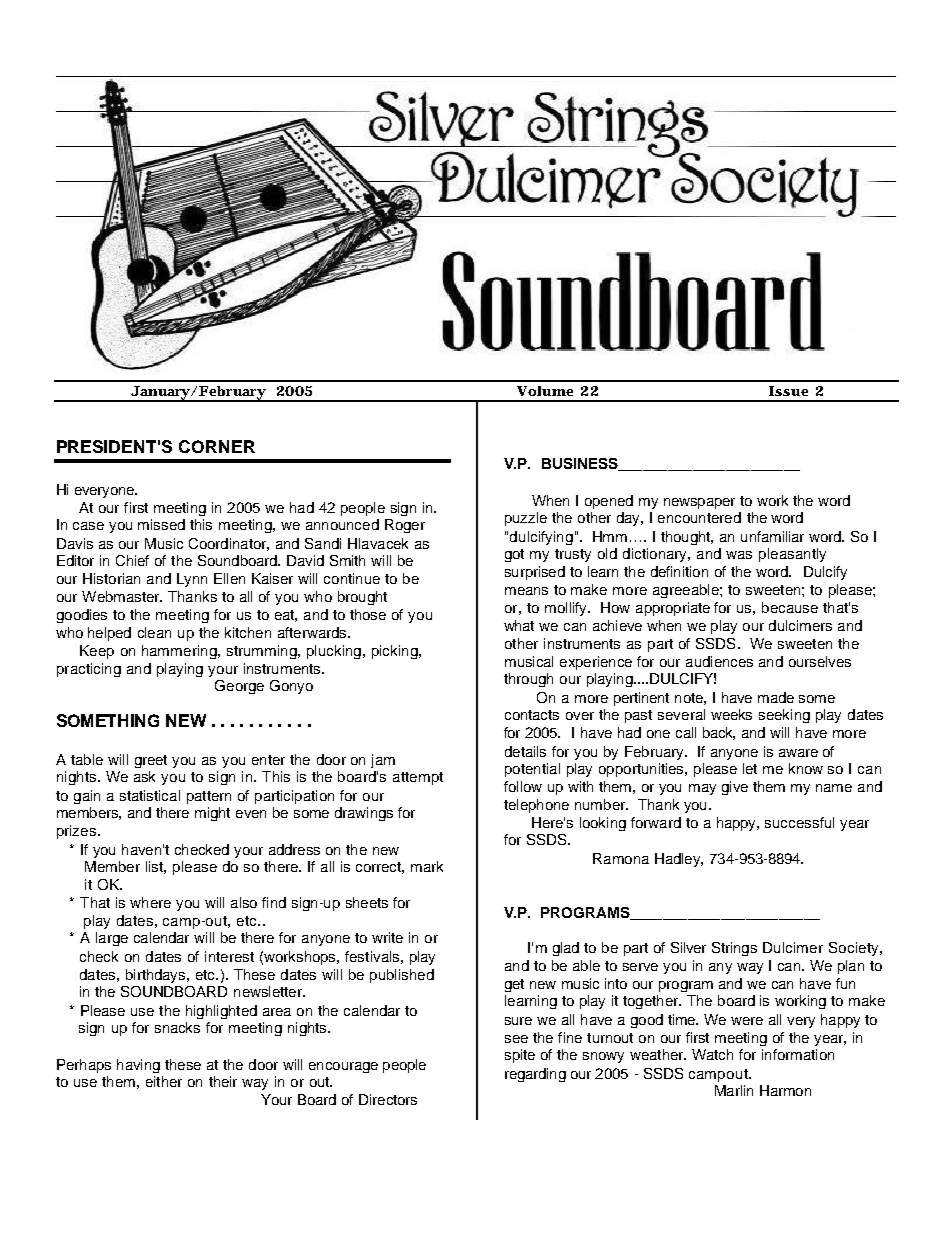  I want to click on aware, so click(798, 753).
